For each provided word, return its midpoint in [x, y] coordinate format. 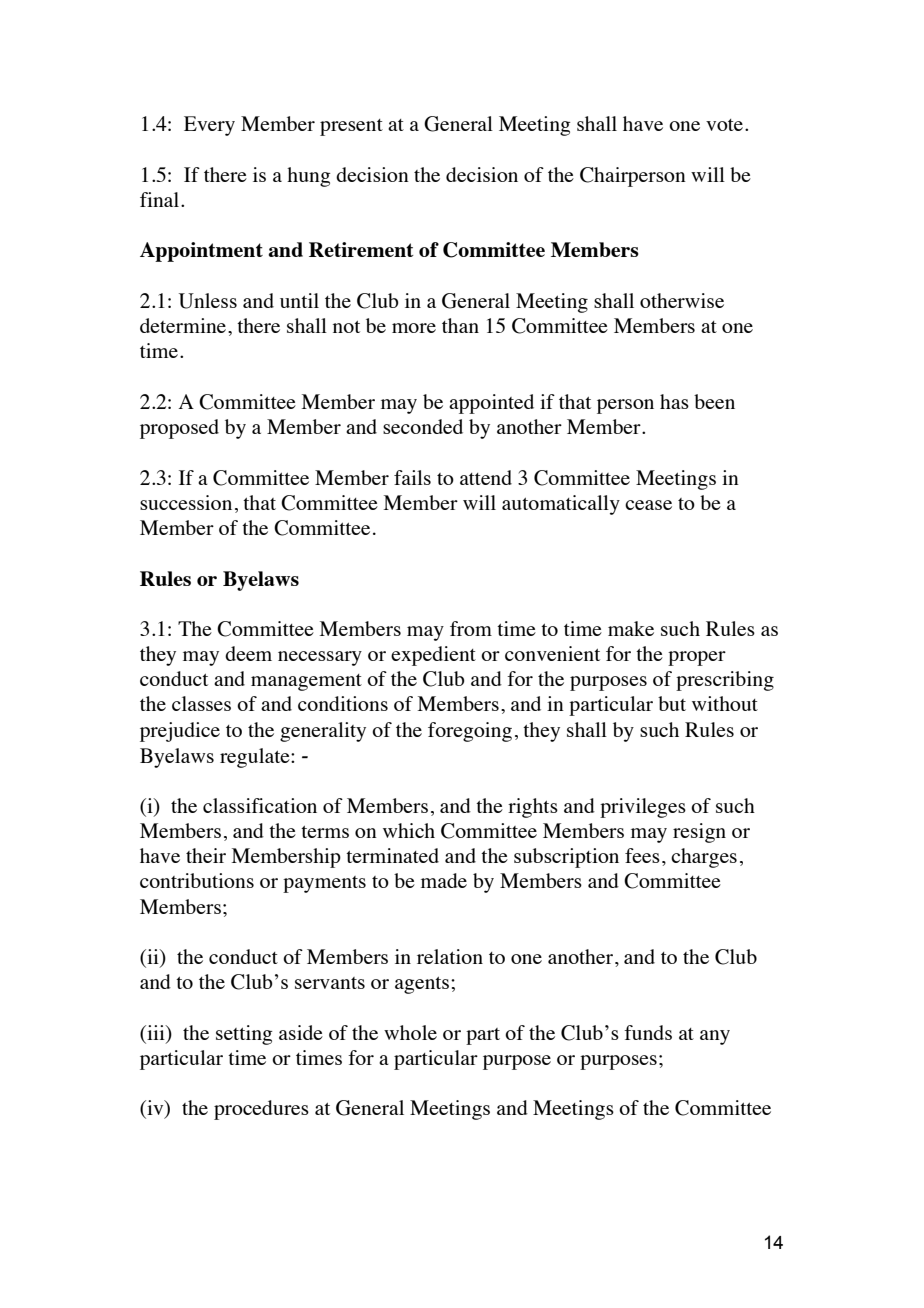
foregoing [470, 732]
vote [726, 125]
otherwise [682, 300]
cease [648, 505]
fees [642, 855]
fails [412, 477]
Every [209, 126]
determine [184, 325]
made [444, 880]
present [351, 127]
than [460, 325]
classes [201, 703]
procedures [261, 1110]
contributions [197, 880]
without [725, 703]
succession [186, 502]
